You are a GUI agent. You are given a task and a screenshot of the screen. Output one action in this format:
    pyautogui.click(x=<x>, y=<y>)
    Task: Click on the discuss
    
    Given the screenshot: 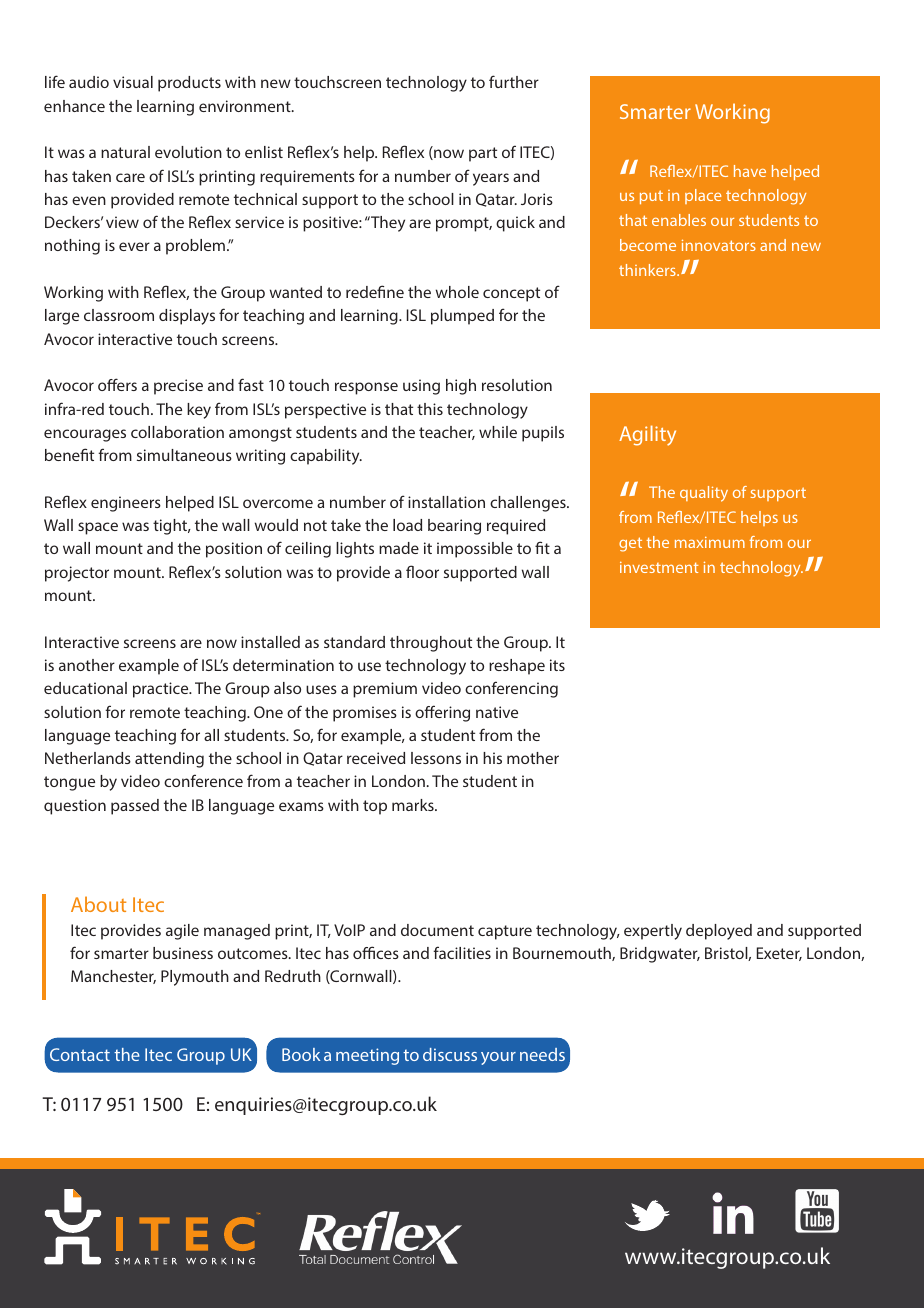 What is the action you would take?
    pyautogui.click(x=450, y=1054)
